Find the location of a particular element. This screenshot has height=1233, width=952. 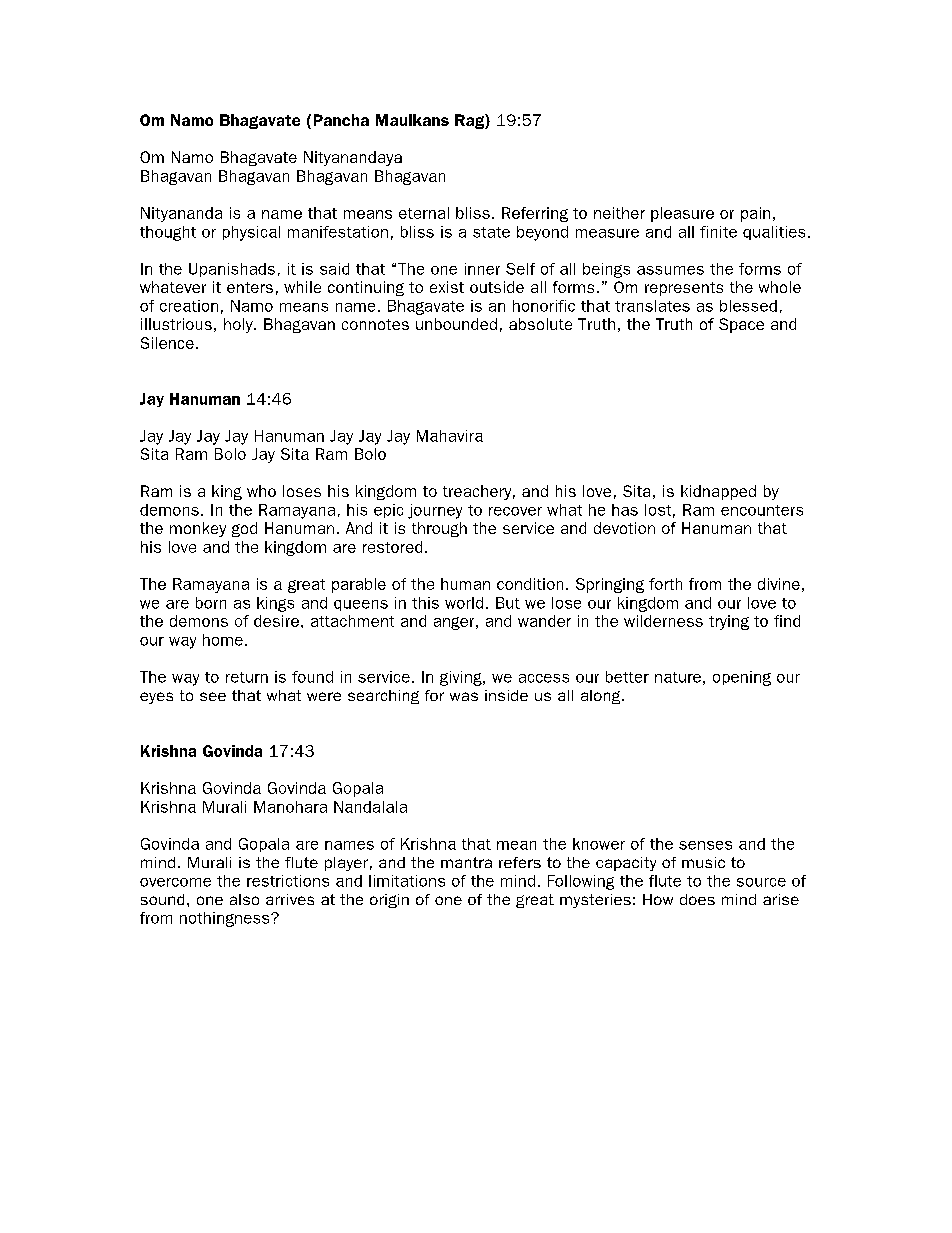

also is located at coordinates (244, 899).
